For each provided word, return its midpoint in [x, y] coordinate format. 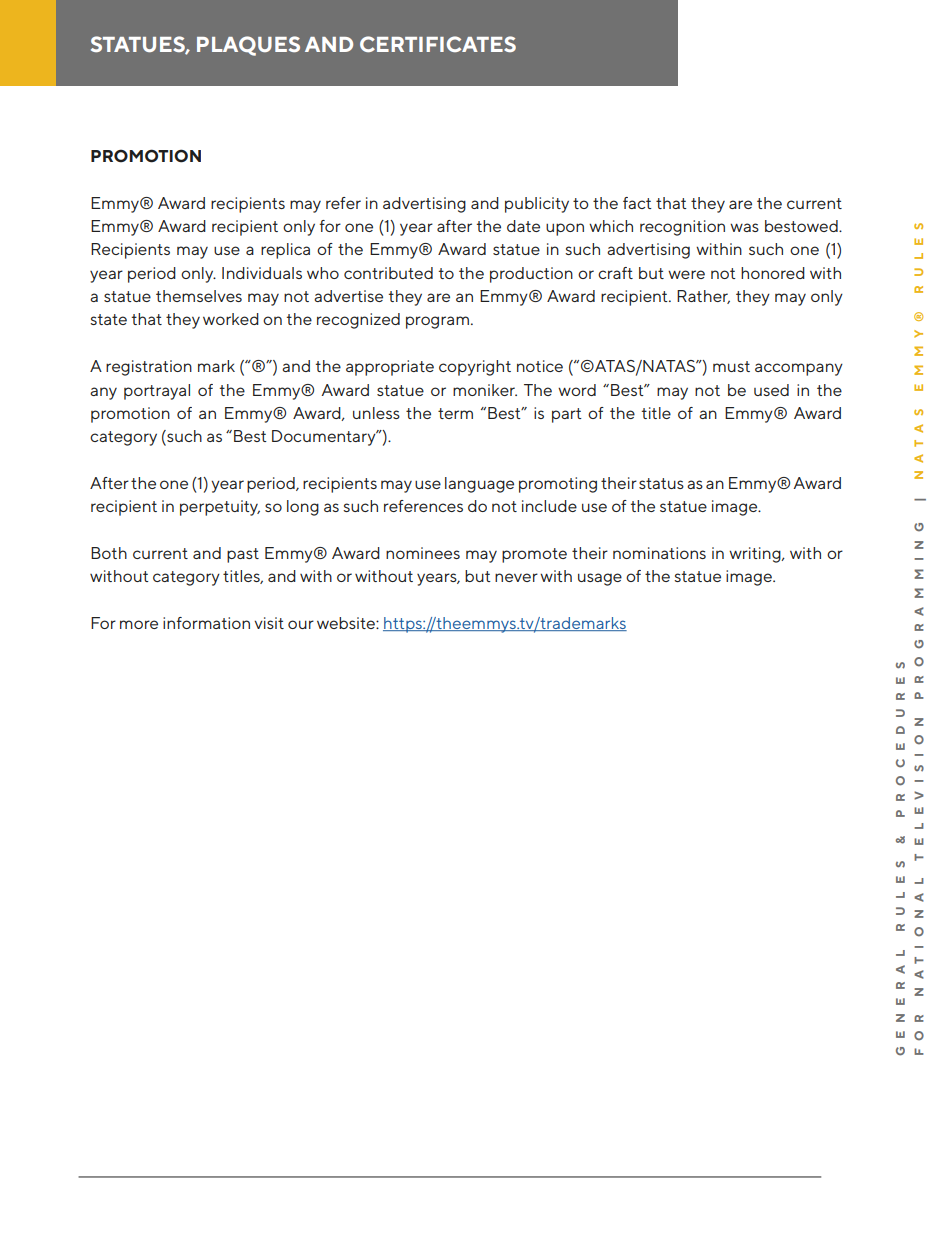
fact [637, 203]
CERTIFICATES [438, 44]
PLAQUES [248, 46]
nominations [659, 553]
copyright [475, 368]
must [731, 366]
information [206, 623]
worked [231, 319]
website [347, 623]
